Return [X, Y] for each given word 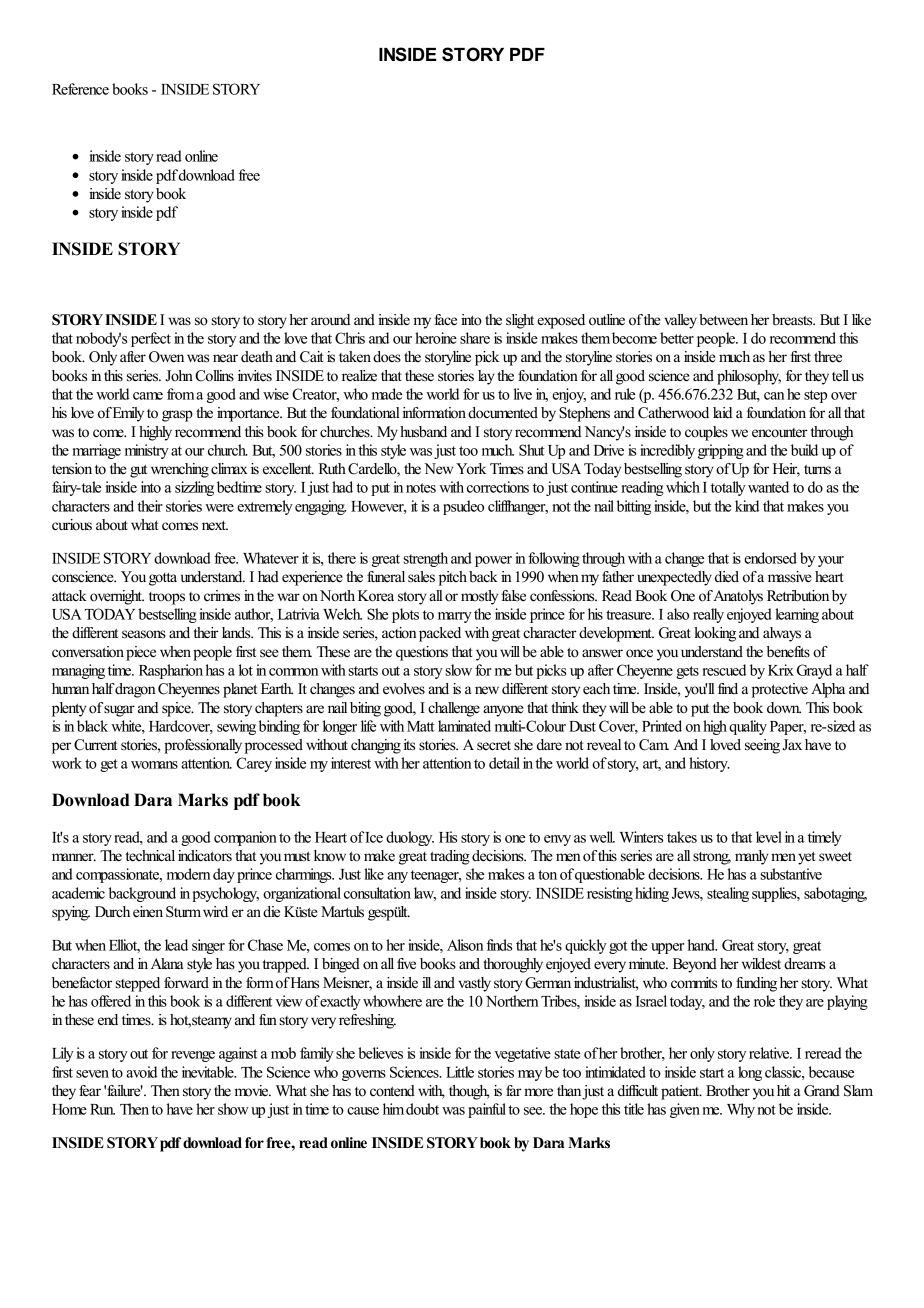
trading [450, 857]
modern [189, 874]
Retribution [798, 596]
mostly [479, 597]
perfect [151, 339]
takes [682, 837]
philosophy [749, 377]
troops [167, 598]
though [469, 1092]
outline [607, 320]
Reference [80, 89]
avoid [141, 1072]
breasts [793, 320]
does [387, 357]
